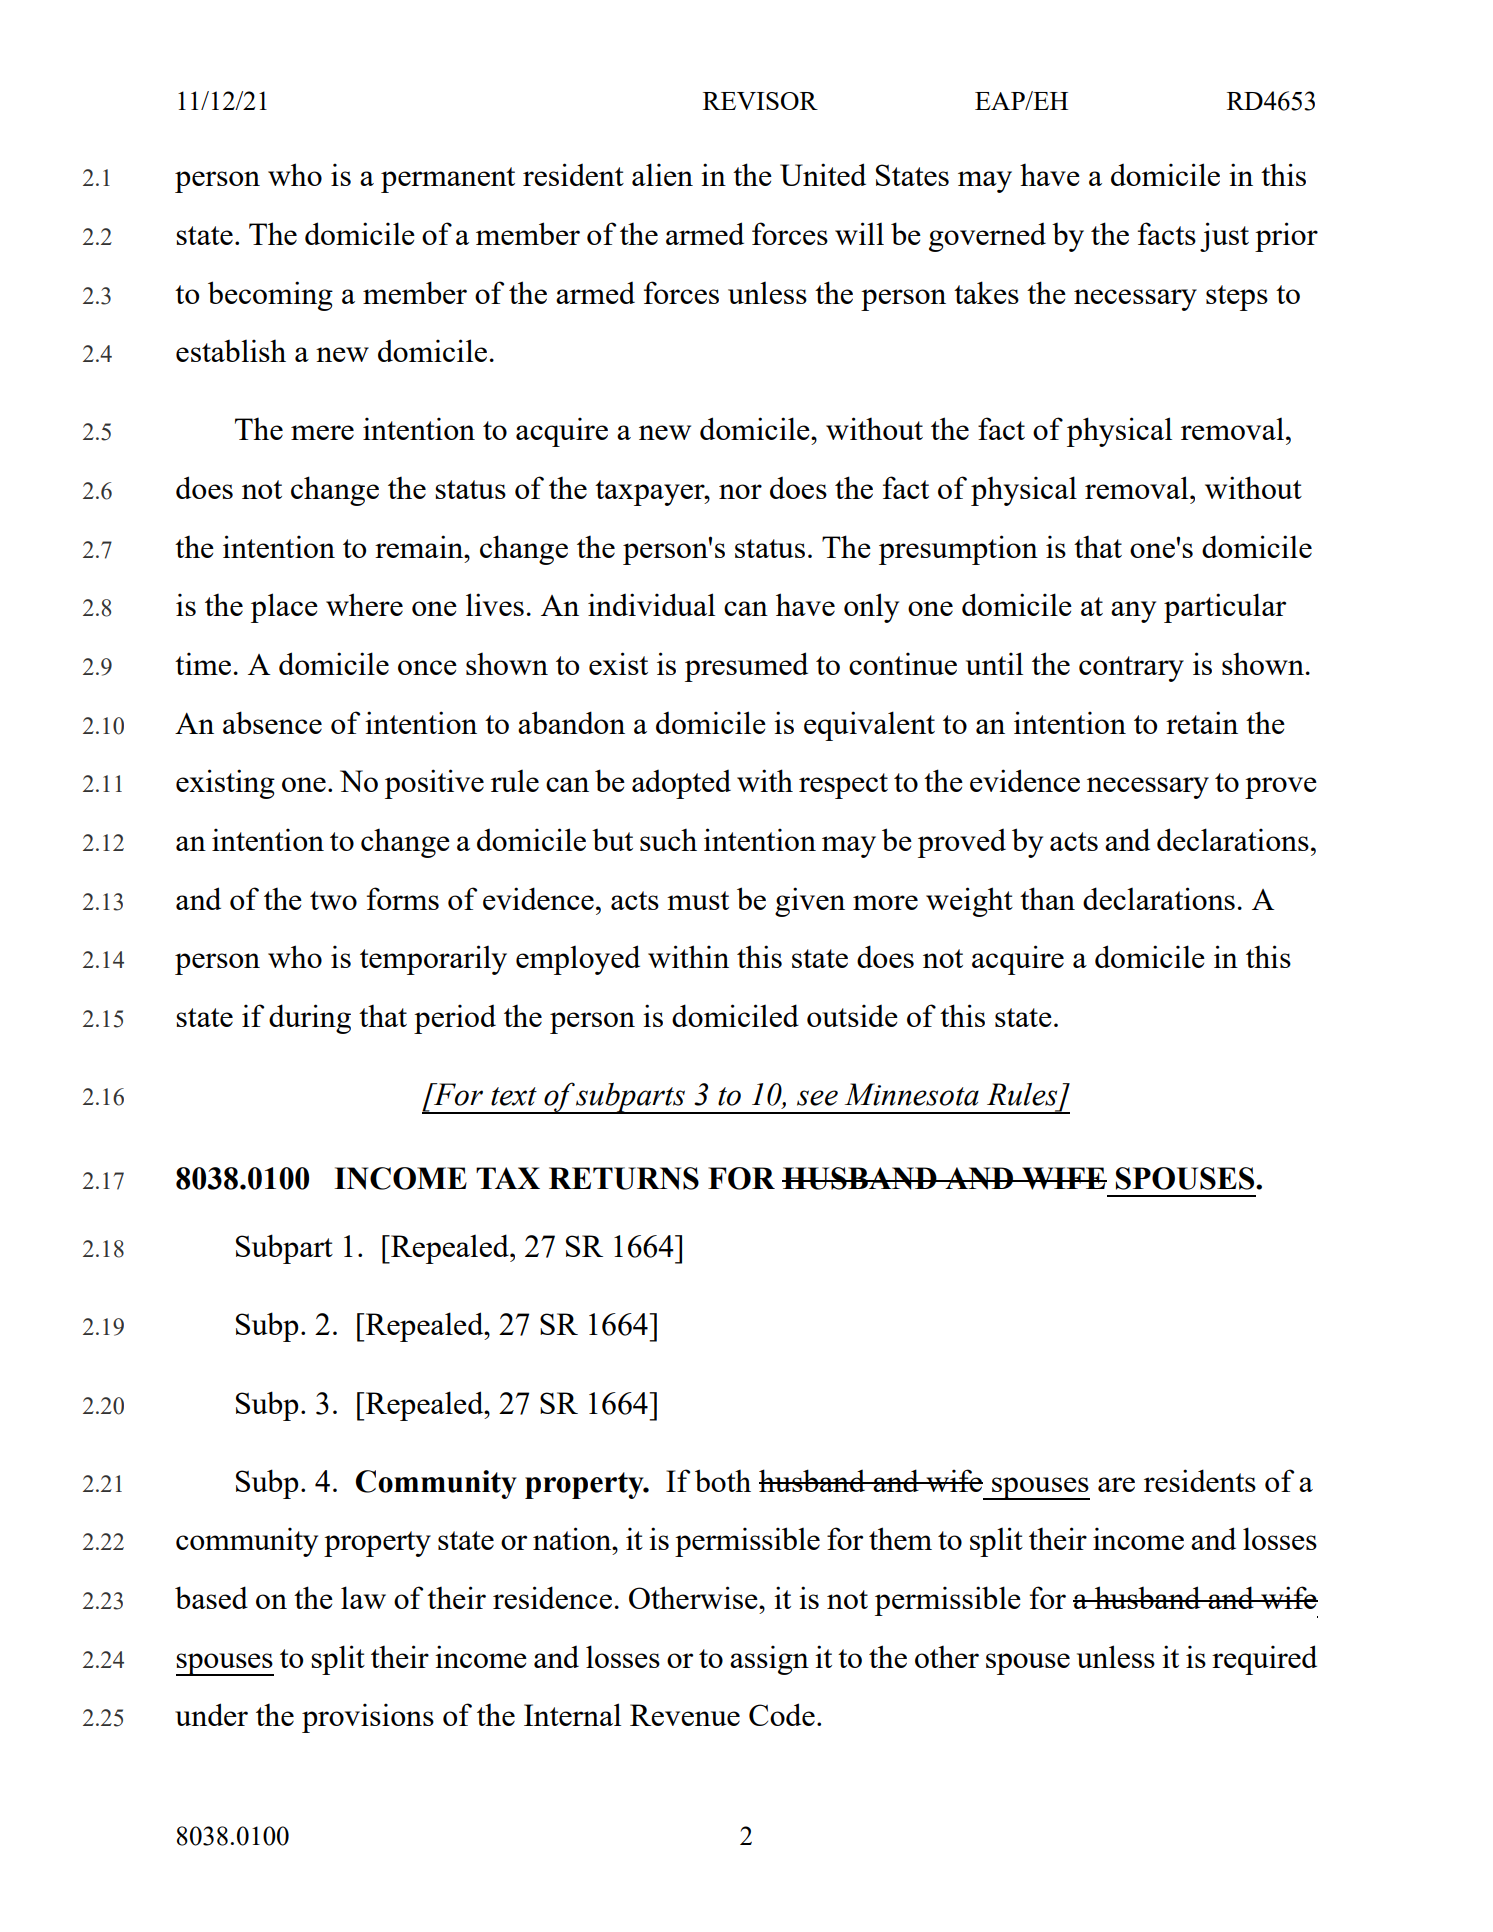  I want to click on becoming, so click(270, 296).
